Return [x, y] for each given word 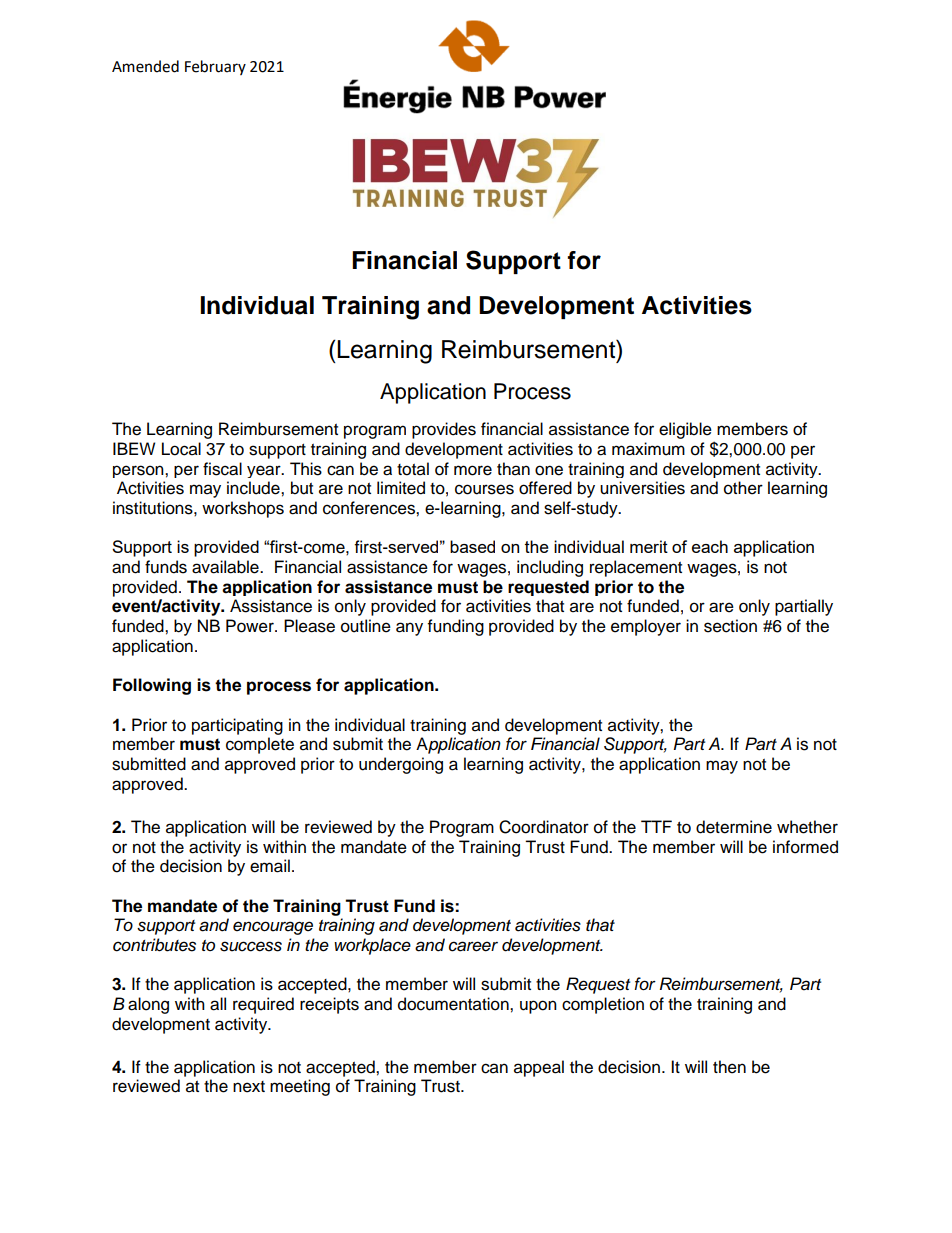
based [472, 546]
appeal [539, 1068]
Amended [145, 66]
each [710, 546]
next [249, 1087]
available [226, 567]
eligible [685, 430]
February [215, 67]
